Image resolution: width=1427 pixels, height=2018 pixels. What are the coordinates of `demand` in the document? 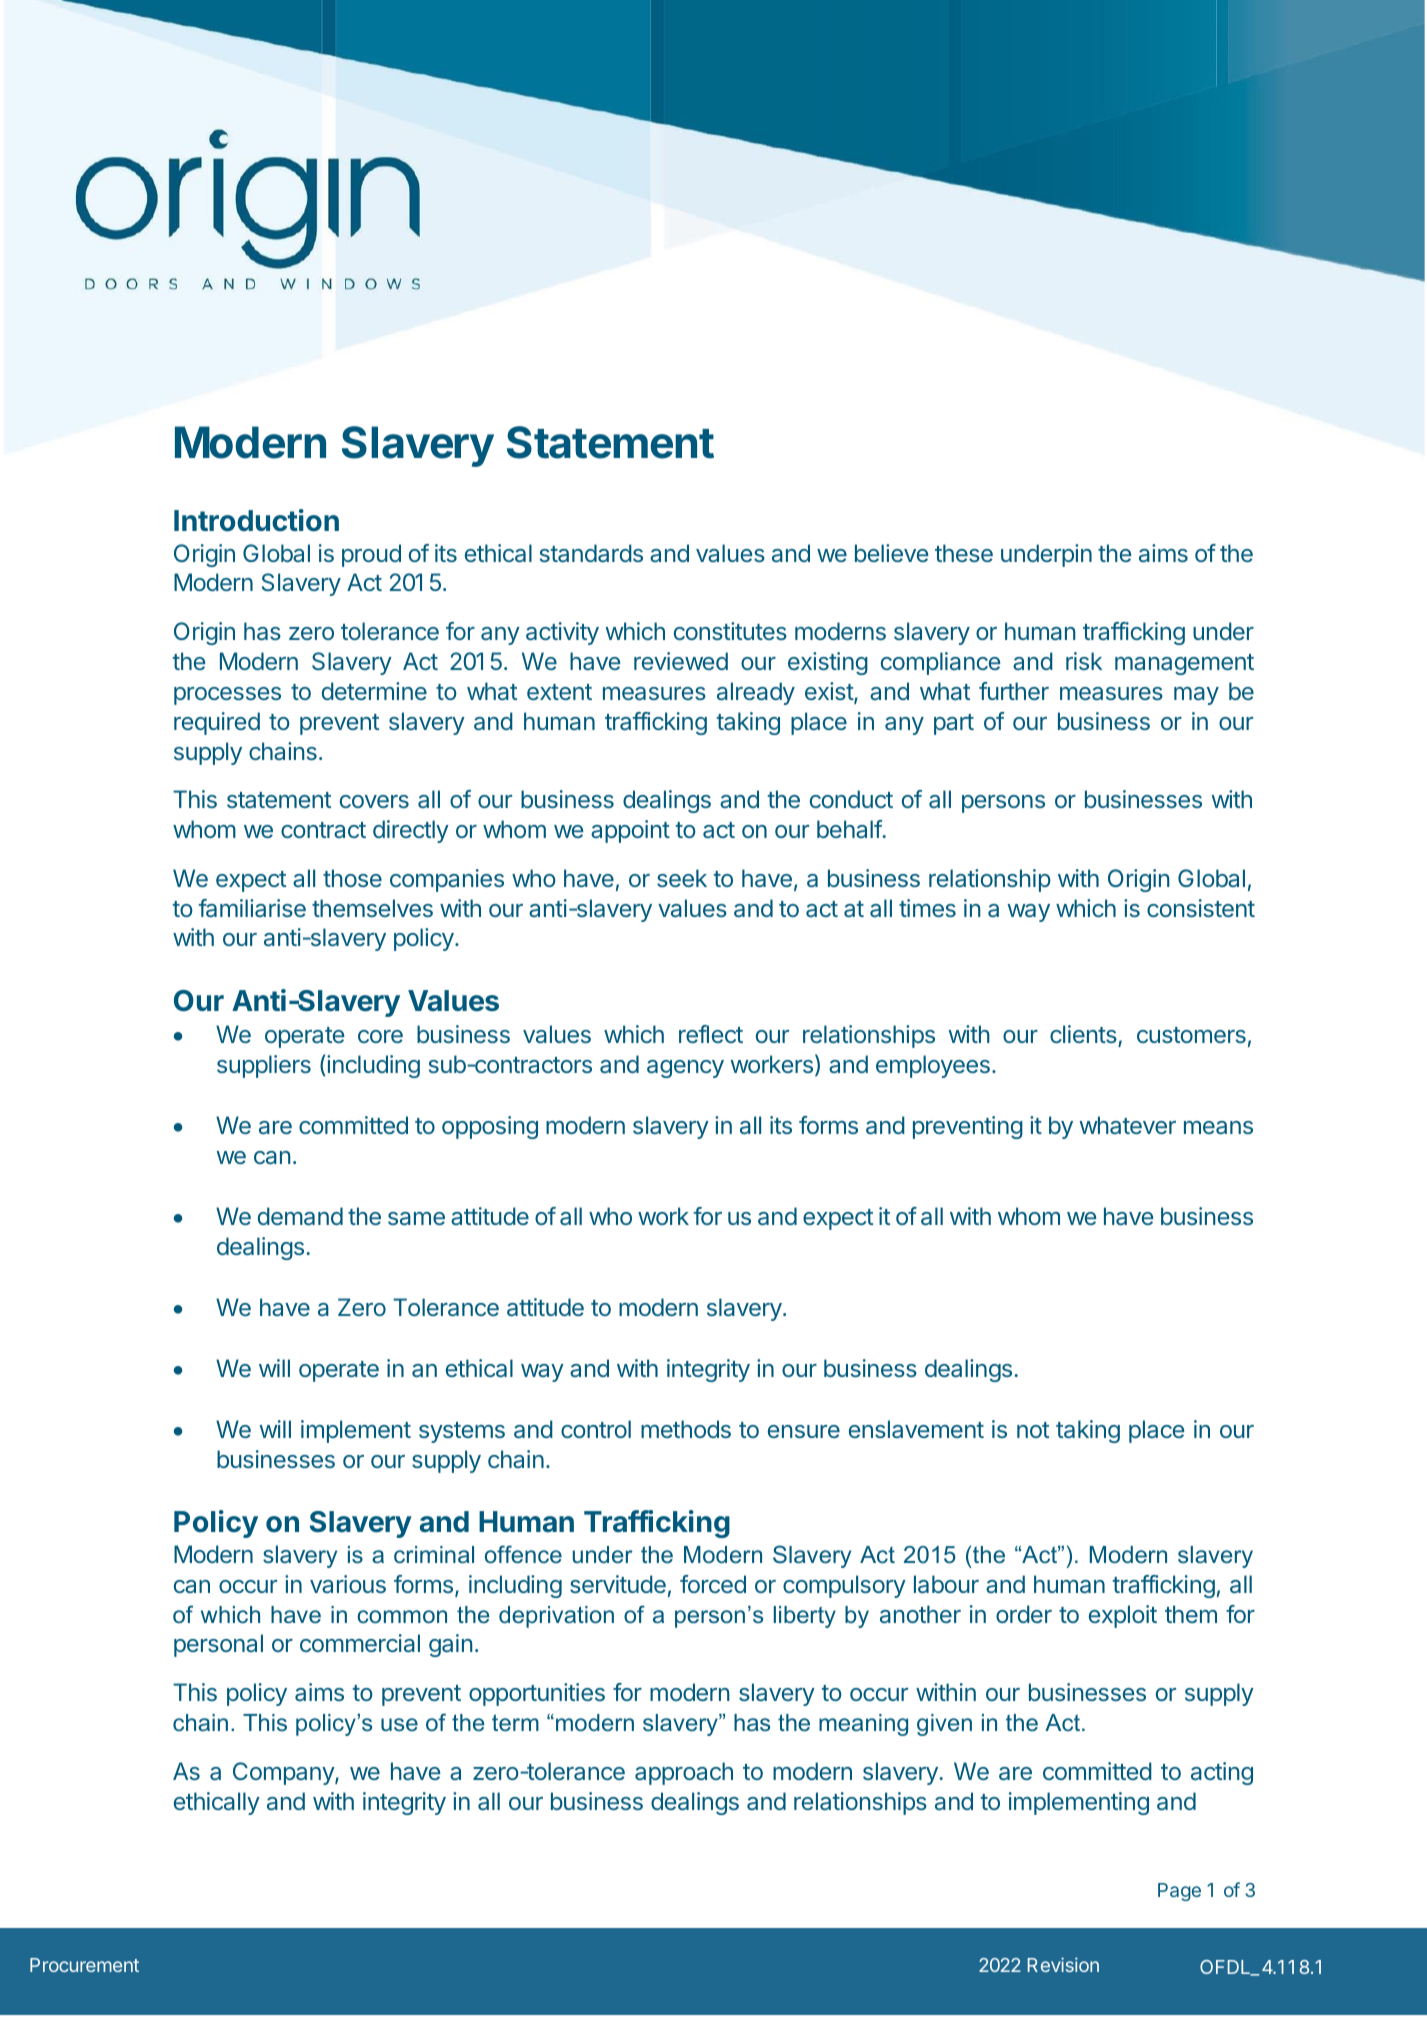 It's located at (300, 1216).
